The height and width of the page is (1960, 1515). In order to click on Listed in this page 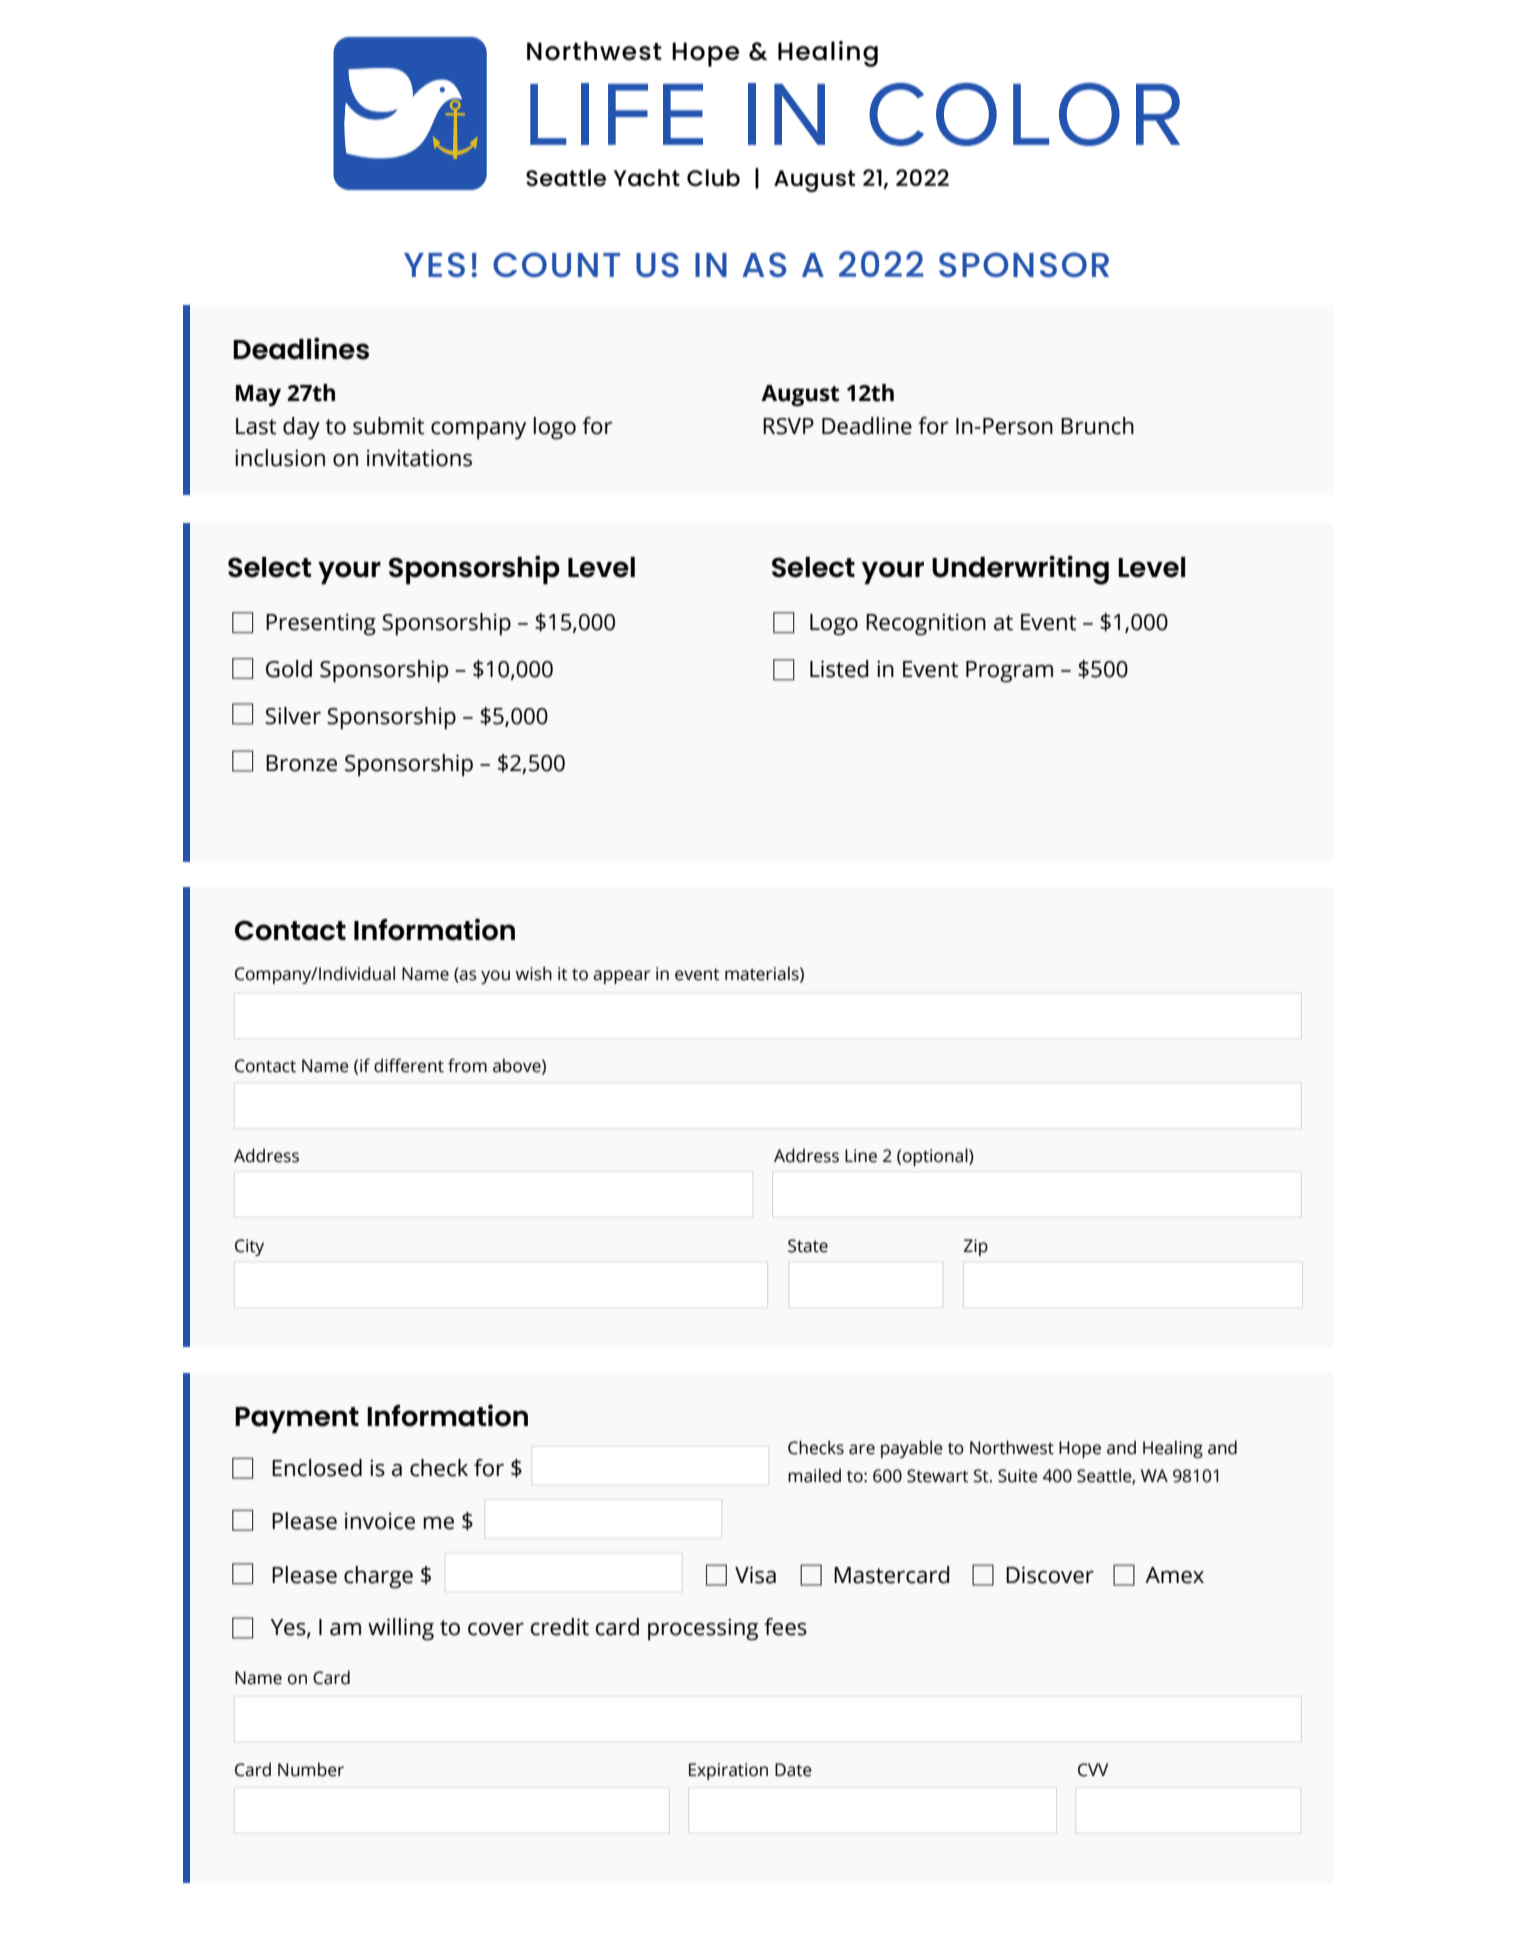, I will do `click(839, 669)`.
